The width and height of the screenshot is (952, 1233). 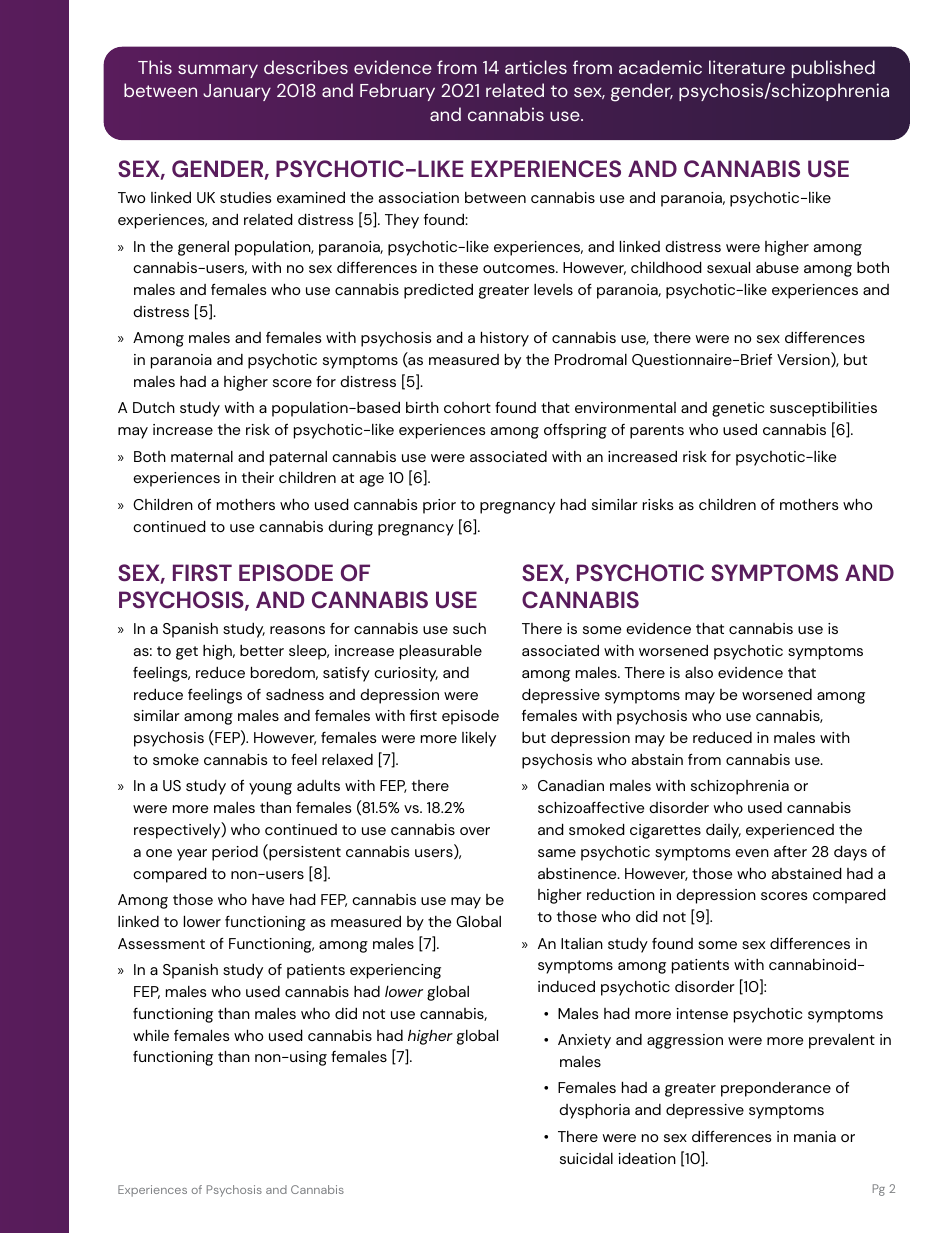 I want to click on genetic, so click(x=738, y=409).
